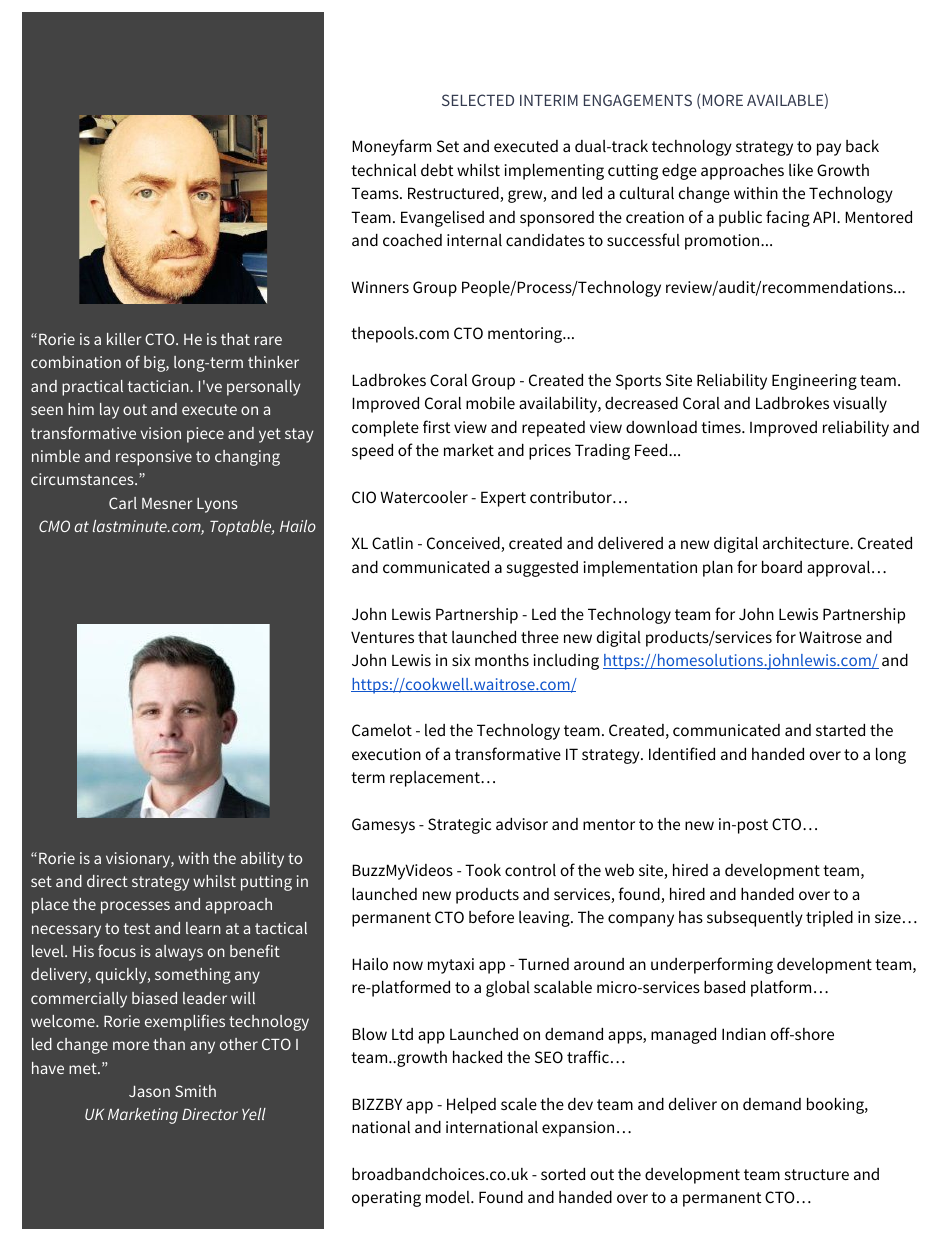 The height and width of the screenshot is (1233, 952). Describe the element at coordinates (840, 730) in the screenshot. I see `started` at that location.
